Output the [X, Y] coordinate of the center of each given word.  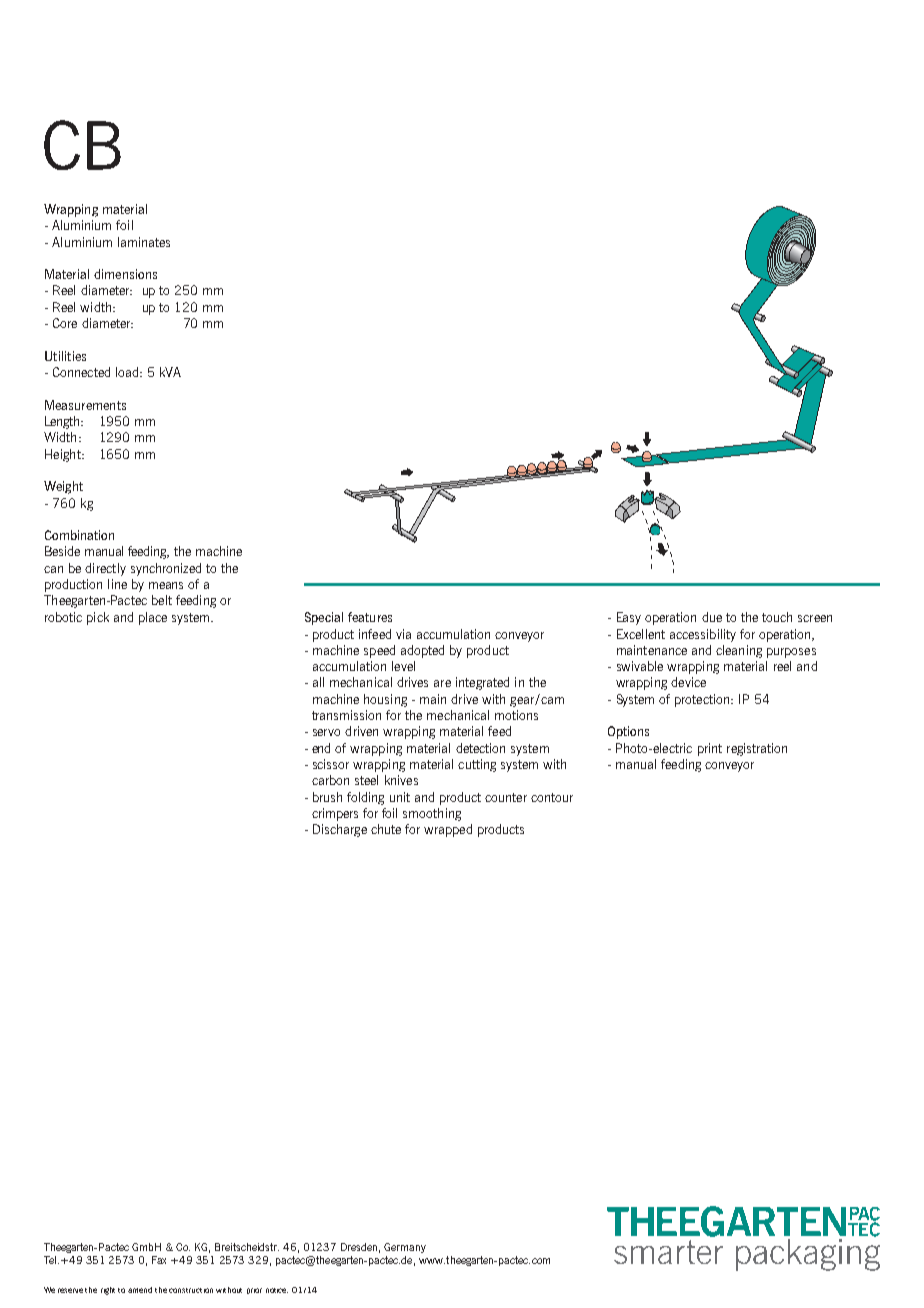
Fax [159, 1260]
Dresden [359, 1247]
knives [401, 780]
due [712, 617]
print [710, 749]
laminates [144, 242]
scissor [331, 764]
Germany [405, 1248]
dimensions [125, 274]
